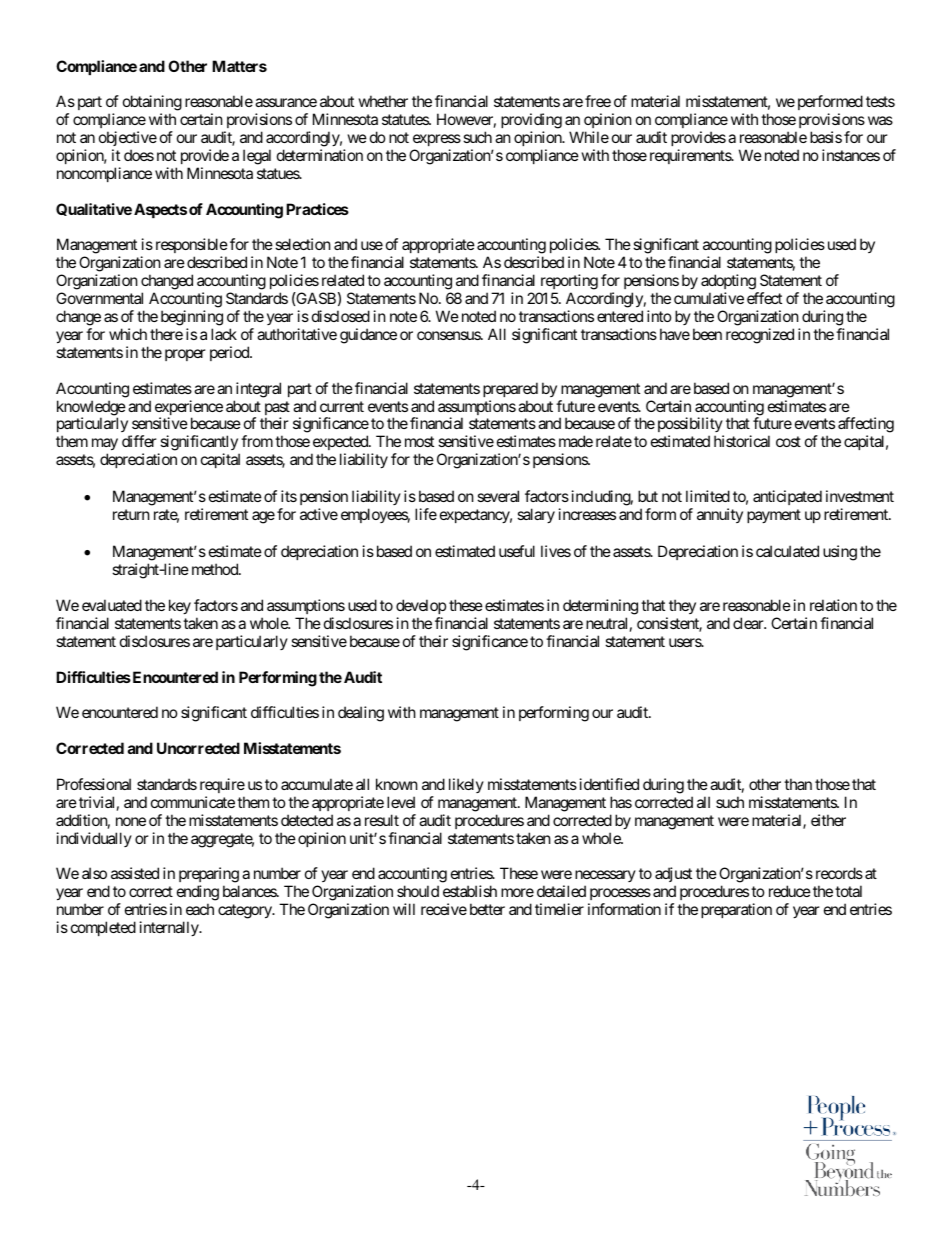 This screenshot has width=952, height=1233. I want to click on each, so click(200, 909).
